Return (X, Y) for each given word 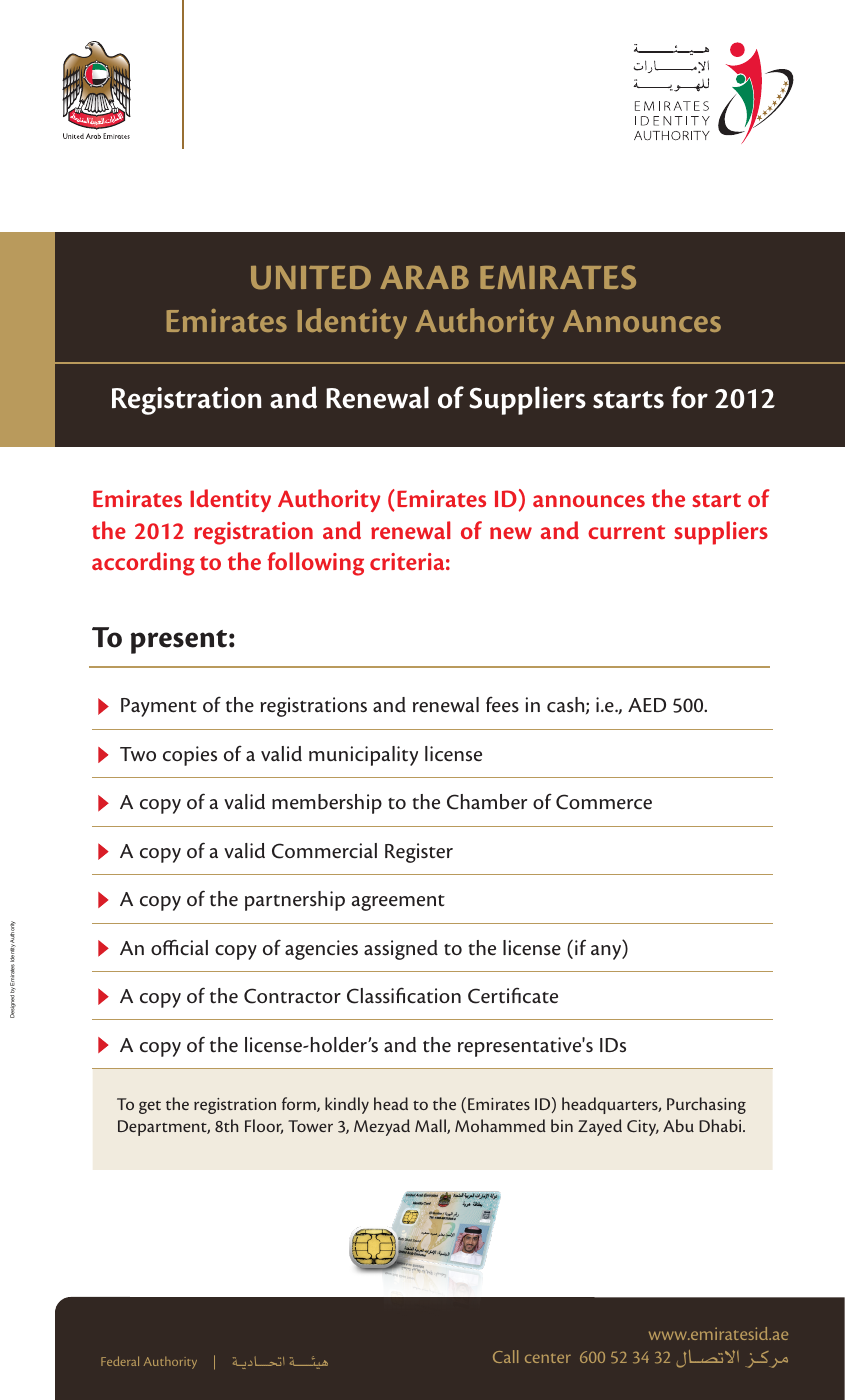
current (626, 532)
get (150, 1107)
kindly (347, 1105)
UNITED (311, 277)
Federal (120, 1361)
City (643, 1128)
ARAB (424, 277)
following (315, 564)
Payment (159, 707)
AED (647, 705)
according (143, 564)
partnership (295, 901)
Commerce (604, 802)
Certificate (513, 995)
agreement (398, 903)
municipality (363, 756)
